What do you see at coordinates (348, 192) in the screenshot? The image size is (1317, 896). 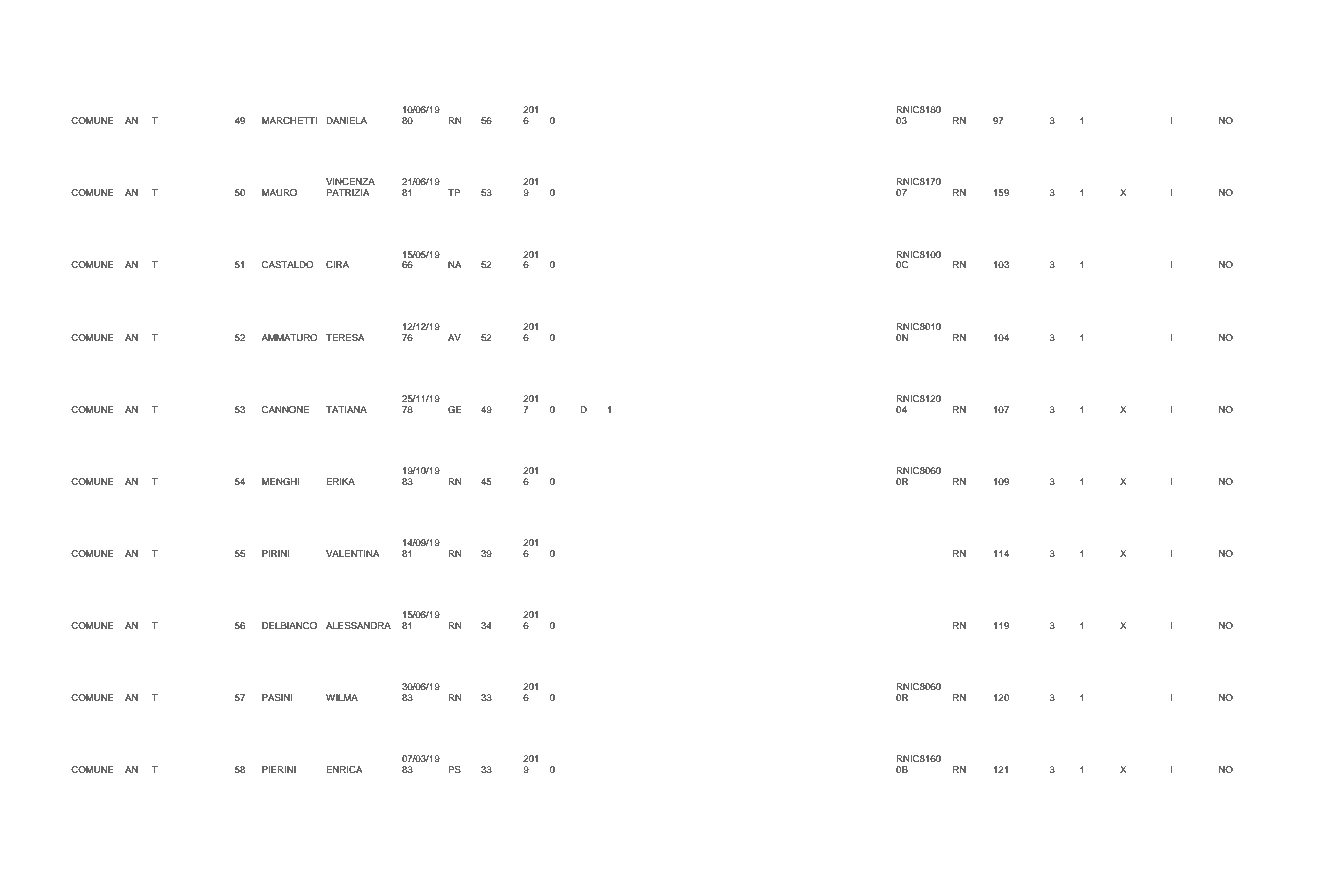 I see `PATRIZIA` at bounding box center [348, 192].
